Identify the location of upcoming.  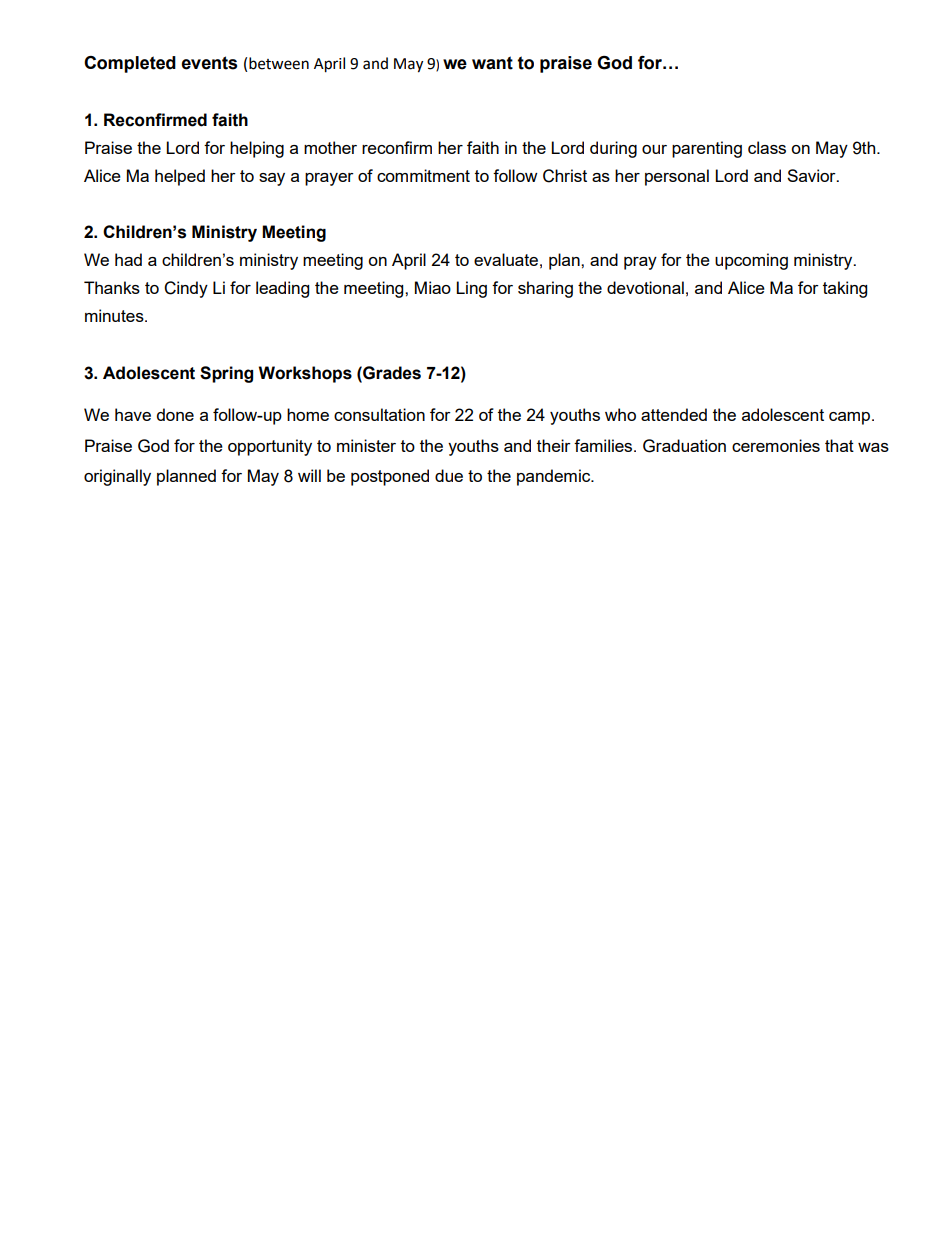
(751, 261).
